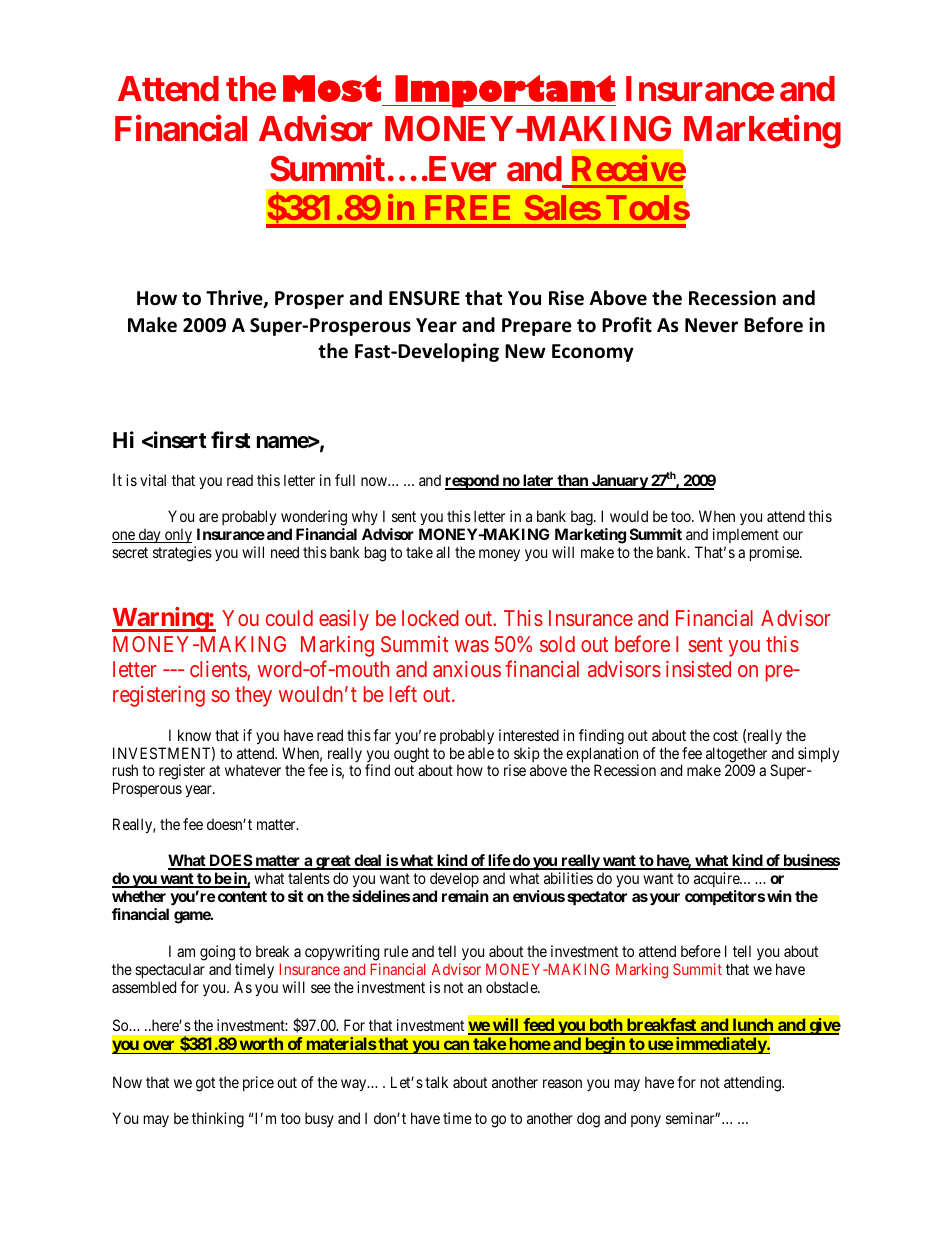 This screenshot has width=952, height=1233. What do you see at coordinates (289, 618) in the screenshot?
I see `could` at bounding box center [289, 618].
